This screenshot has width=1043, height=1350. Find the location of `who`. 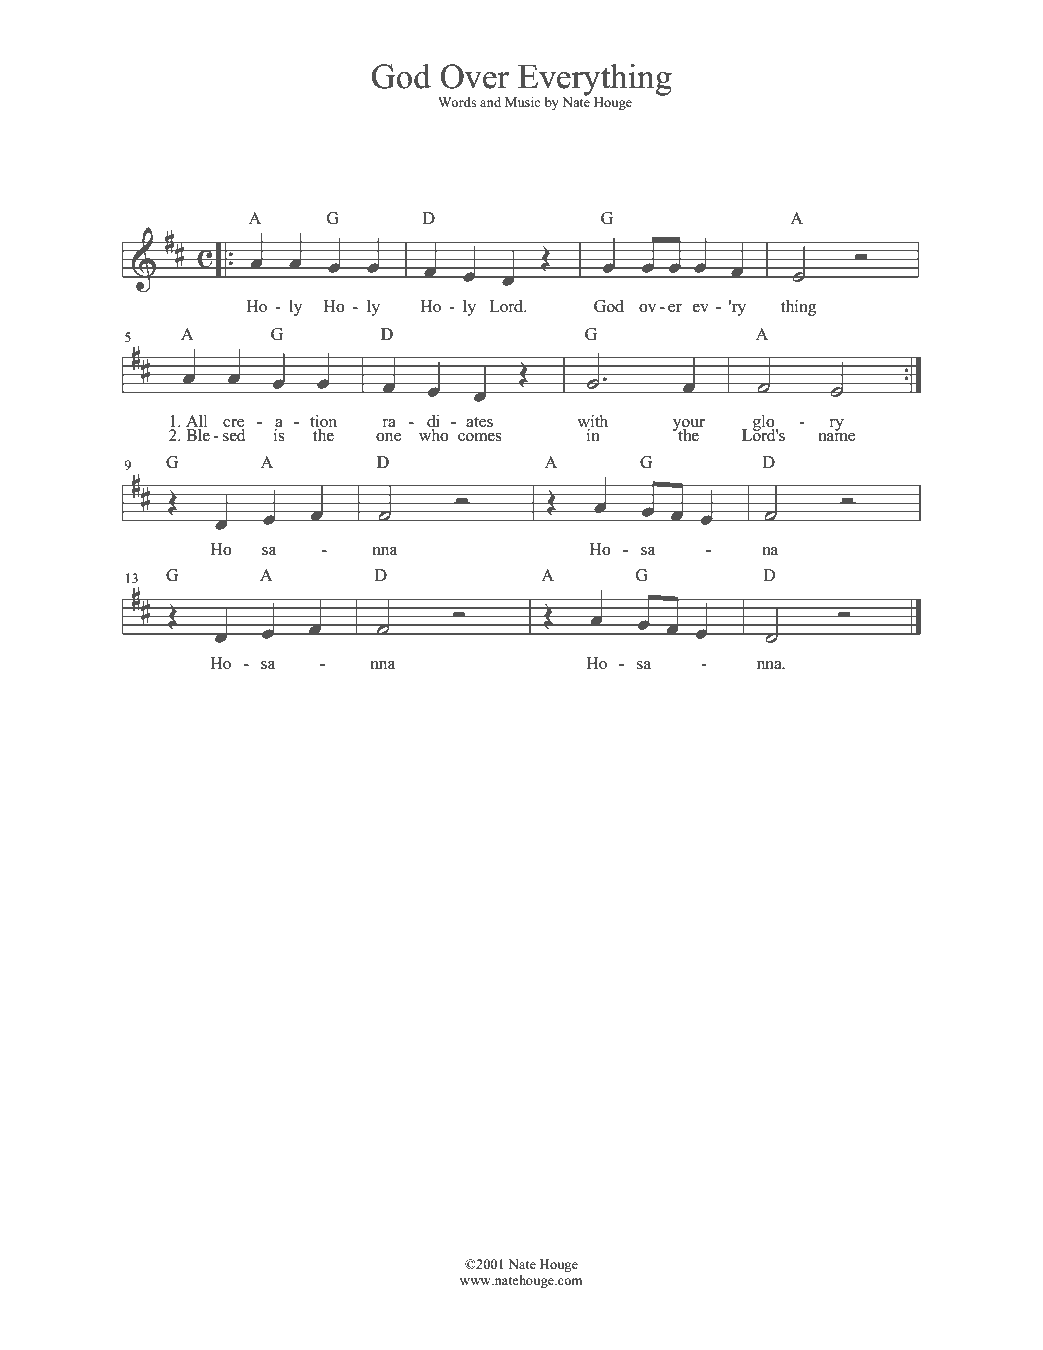

who is located at coordinates (434, 435).
